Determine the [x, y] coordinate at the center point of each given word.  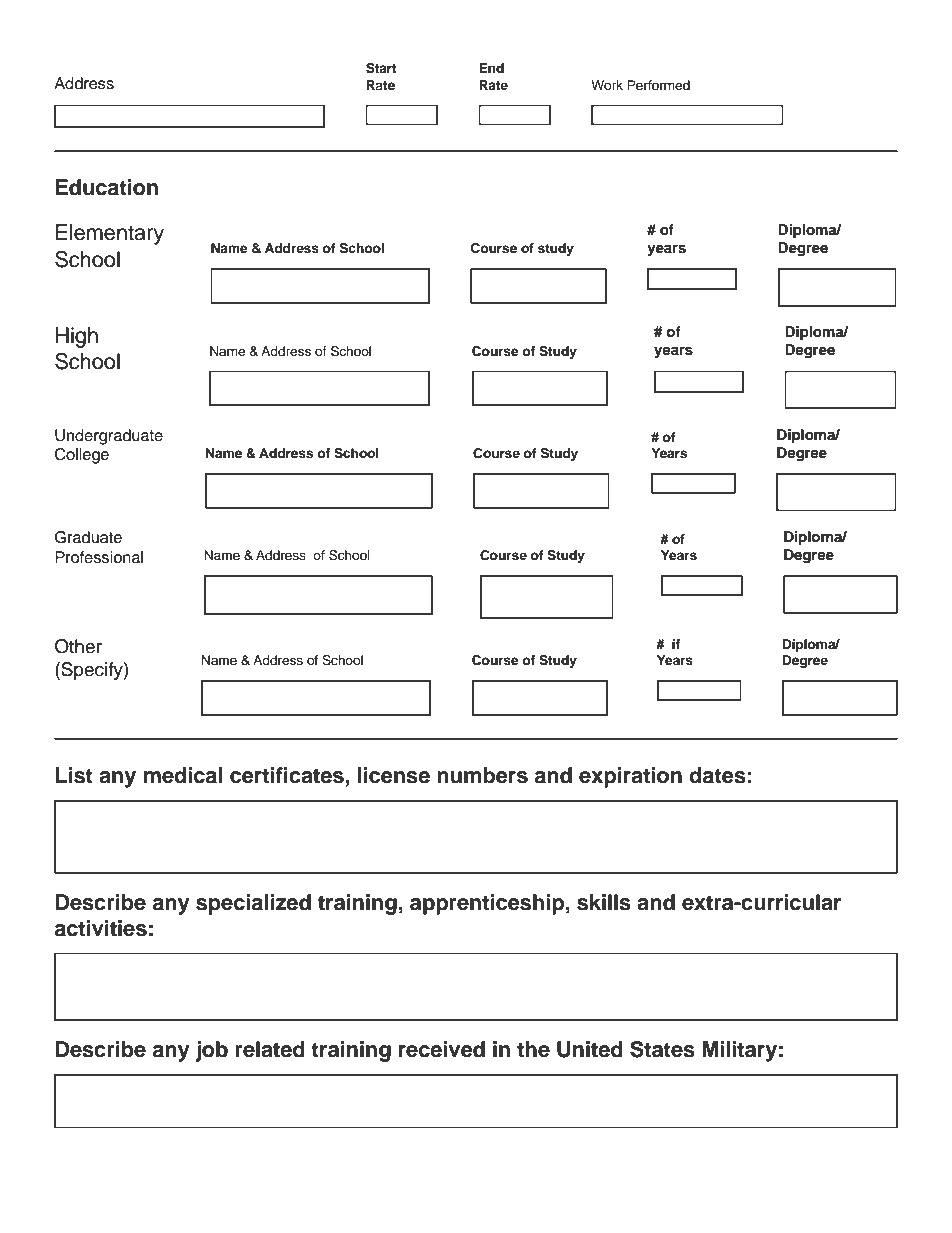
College [82, 456]
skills [604, 902]
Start [381, 68]
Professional [99, 557]
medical [183, 775]
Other [78, 646]
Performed [658, 85]
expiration [630, 777]
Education [107, 187]
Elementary [110, 234]
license [394, 775]
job [211, 1051]
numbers [482, 775]
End [491, 68]
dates [717, 775]
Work [607, 85]
